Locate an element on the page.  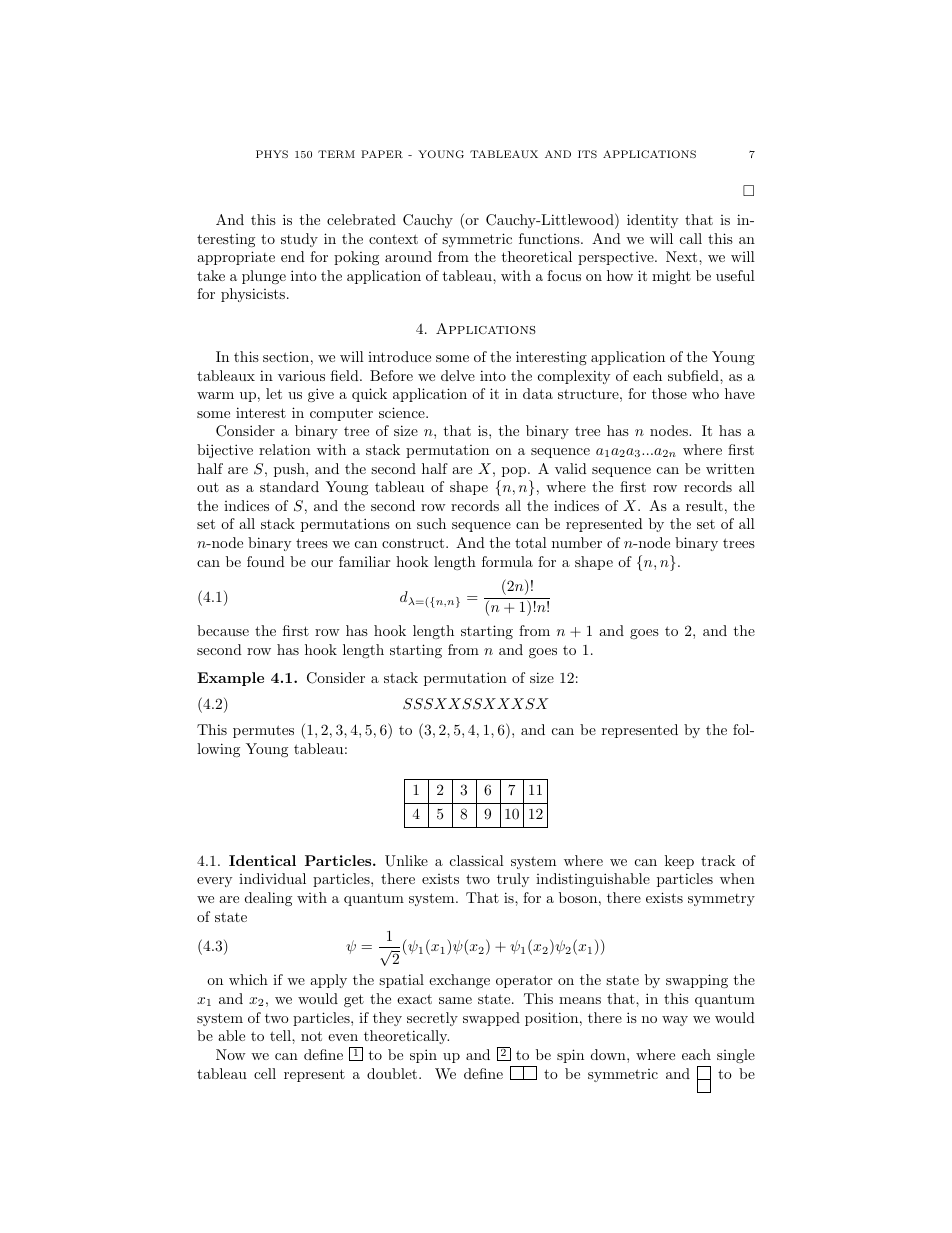
because is located at coordinates (223, 630).
